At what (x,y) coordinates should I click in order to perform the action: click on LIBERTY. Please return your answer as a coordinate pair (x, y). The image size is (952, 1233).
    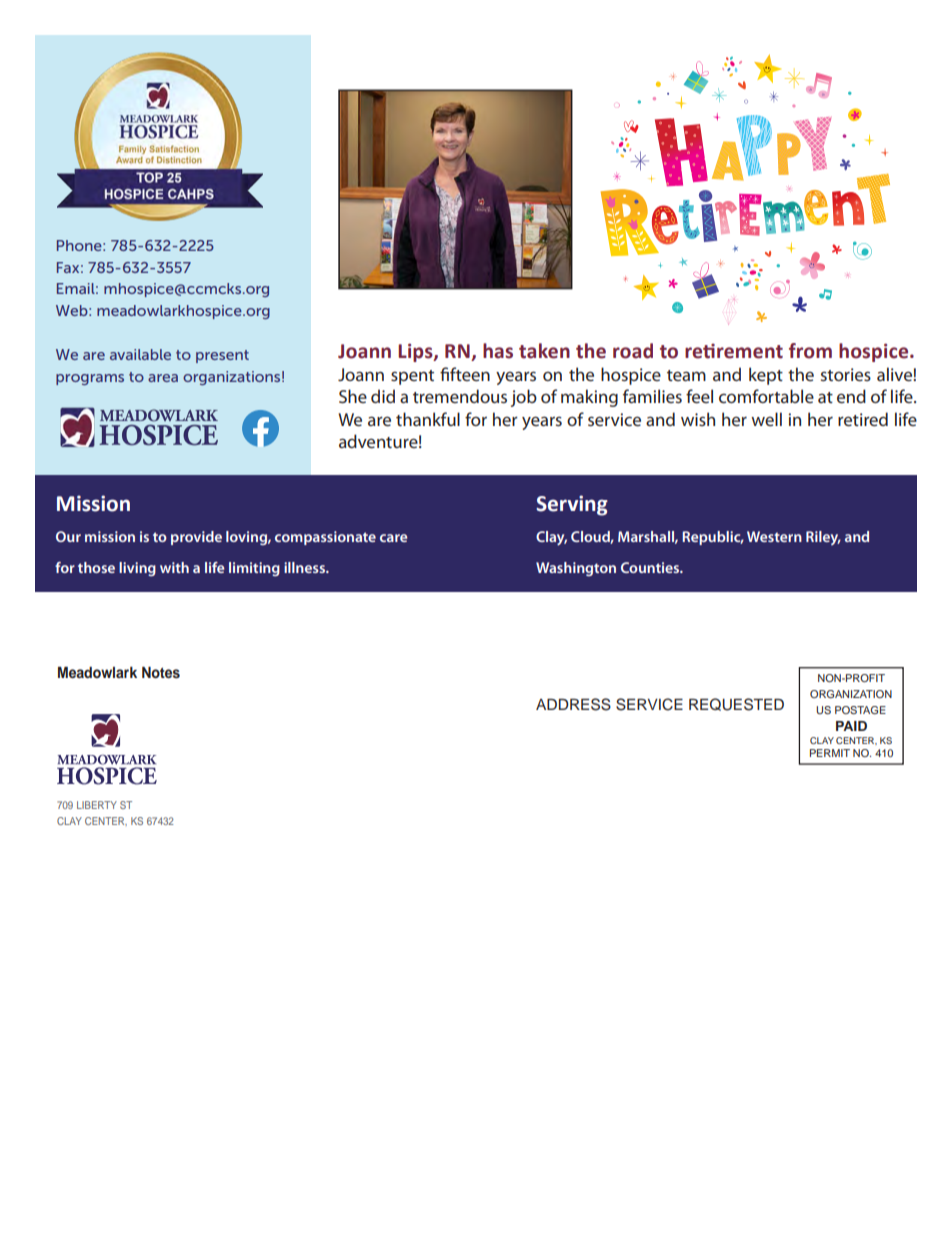
    Looking at the image, I should click on (97, 805).
